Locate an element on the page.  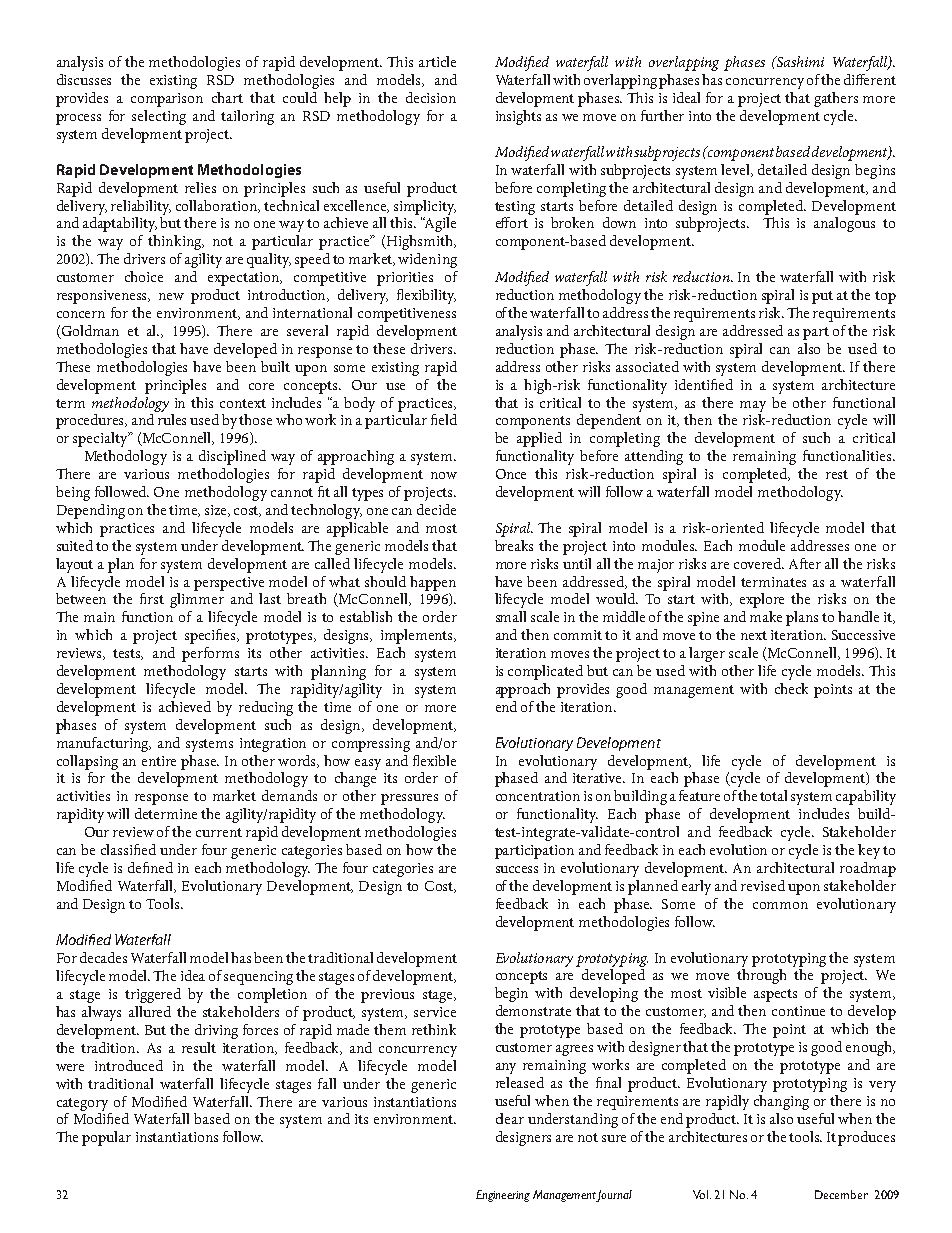
After is located at coordinates (805, 563).
